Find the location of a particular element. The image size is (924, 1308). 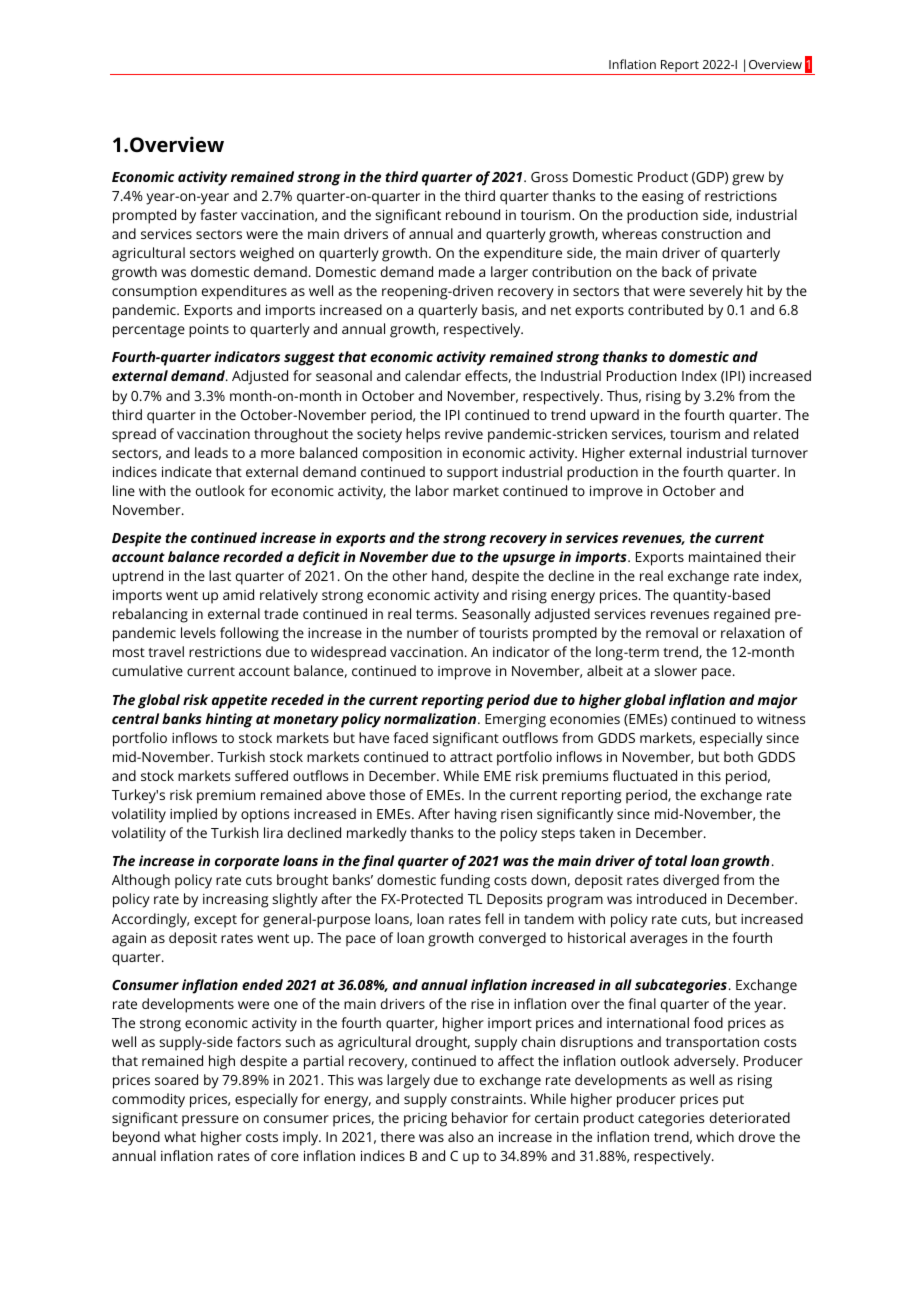

related is located at coordinates (776, 433).
